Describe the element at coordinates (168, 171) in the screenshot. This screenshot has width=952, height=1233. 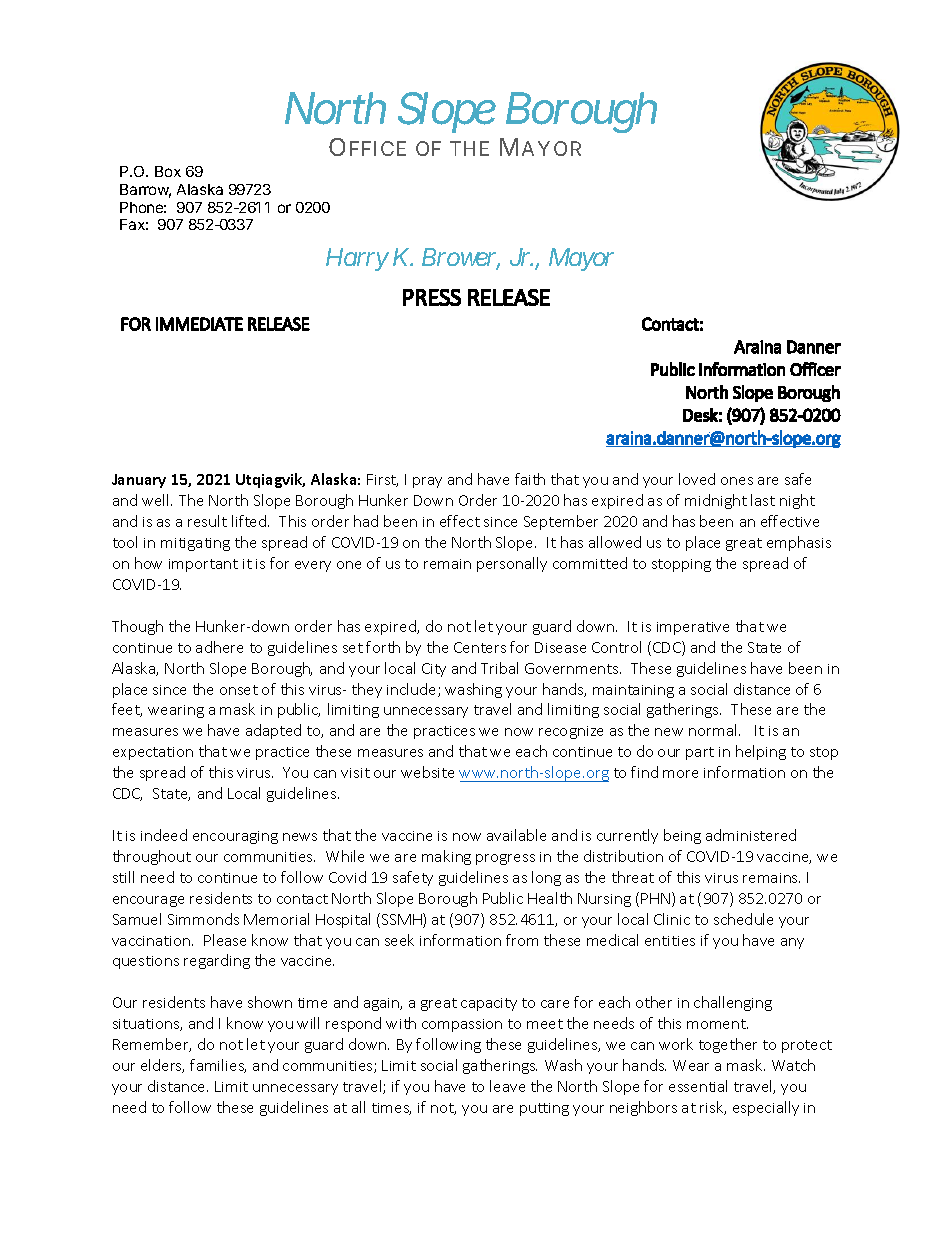
I see `Box` at that location.
